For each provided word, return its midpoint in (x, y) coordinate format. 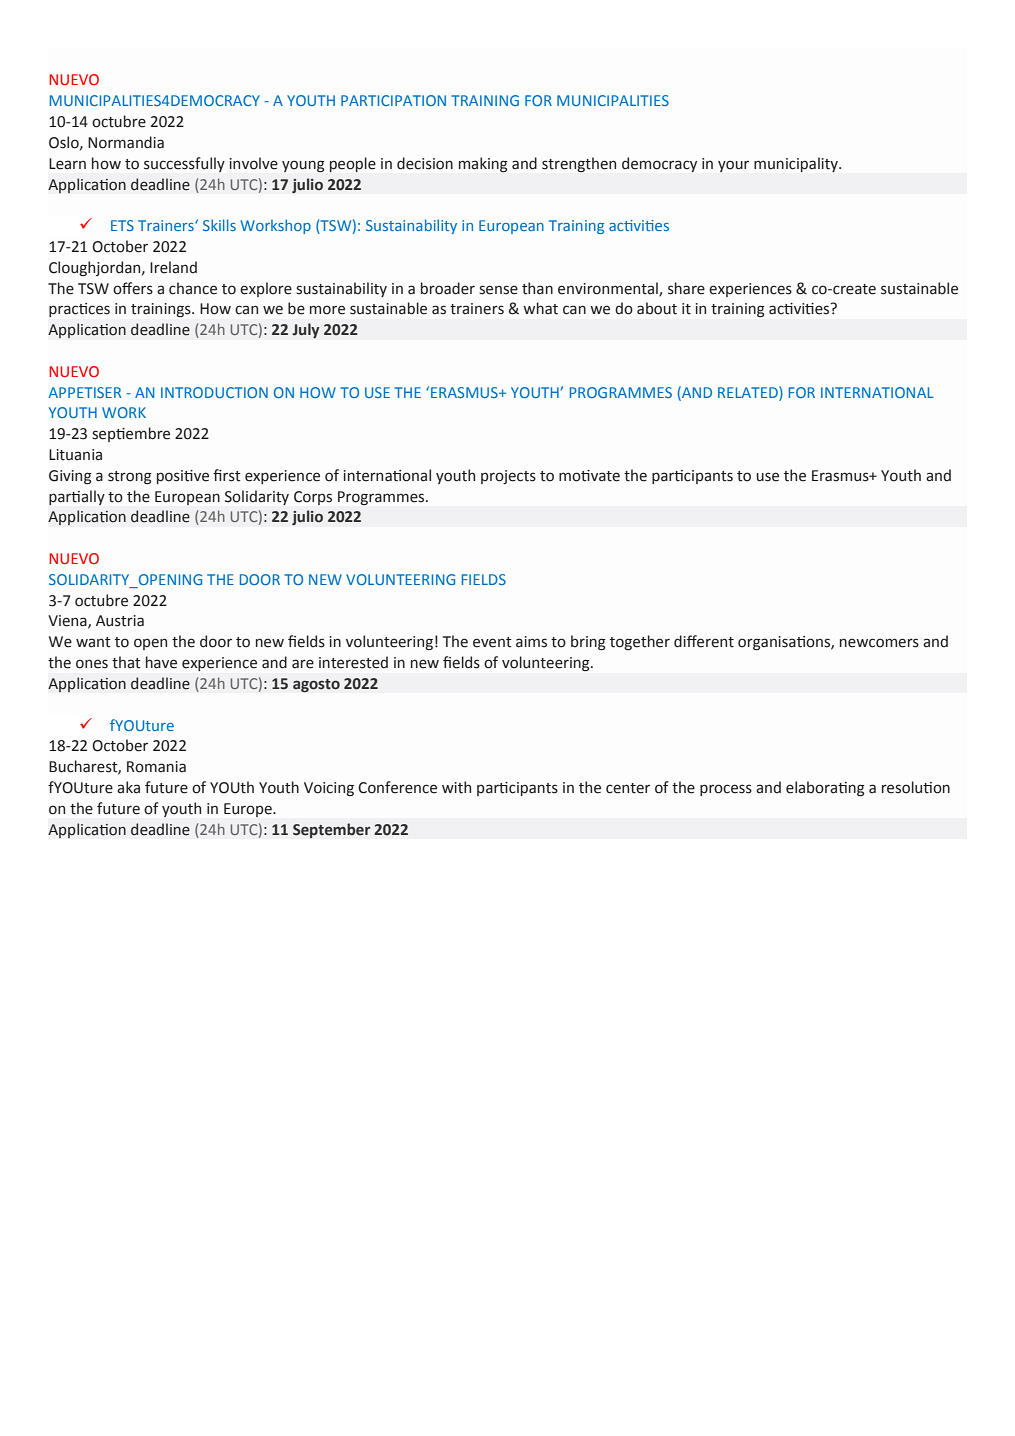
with (456, 787)
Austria (120, 621)
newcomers (879, 643)
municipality (797, 164)
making (483, 164)
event (492, 642)
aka (128, 787)
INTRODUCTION (214, 392)
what (540, 308)
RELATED (749, 392)
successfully (184, 164)
